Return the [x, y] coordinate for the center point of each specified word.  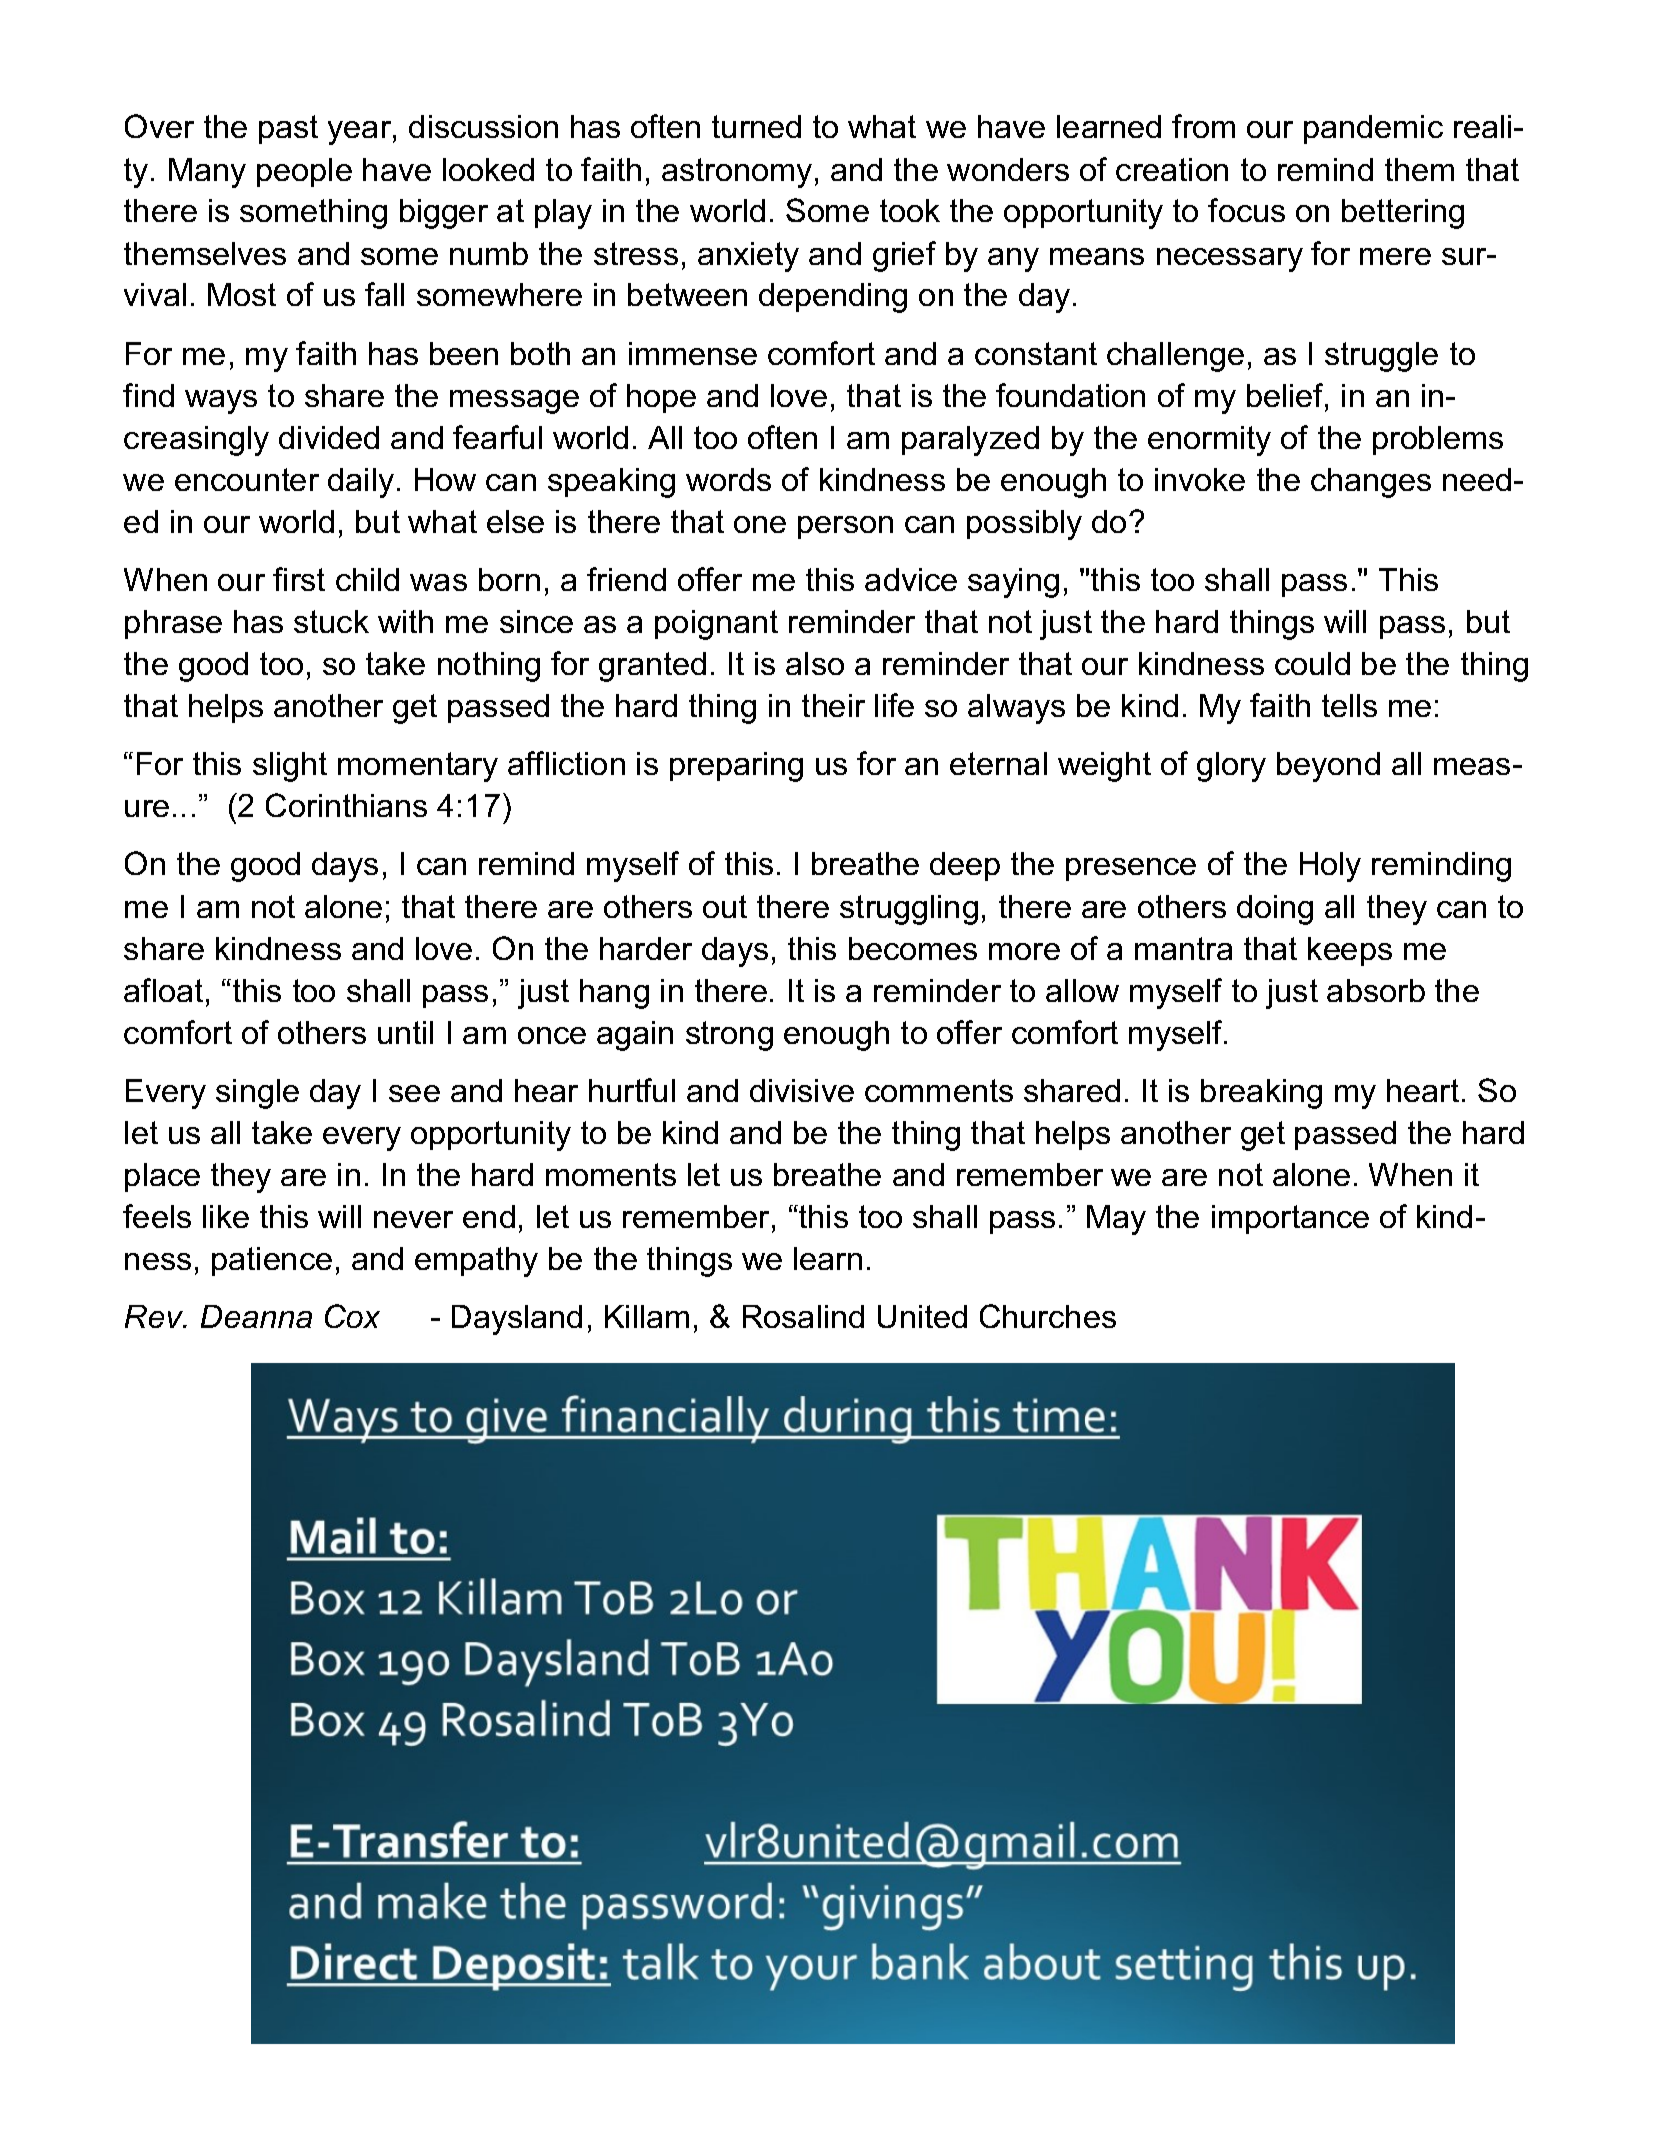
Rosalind [803, 1316]
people [304, 172]
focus [1246, 210]
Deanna [256, 1316]
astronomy [737, 173]
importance [1290, 1219]
